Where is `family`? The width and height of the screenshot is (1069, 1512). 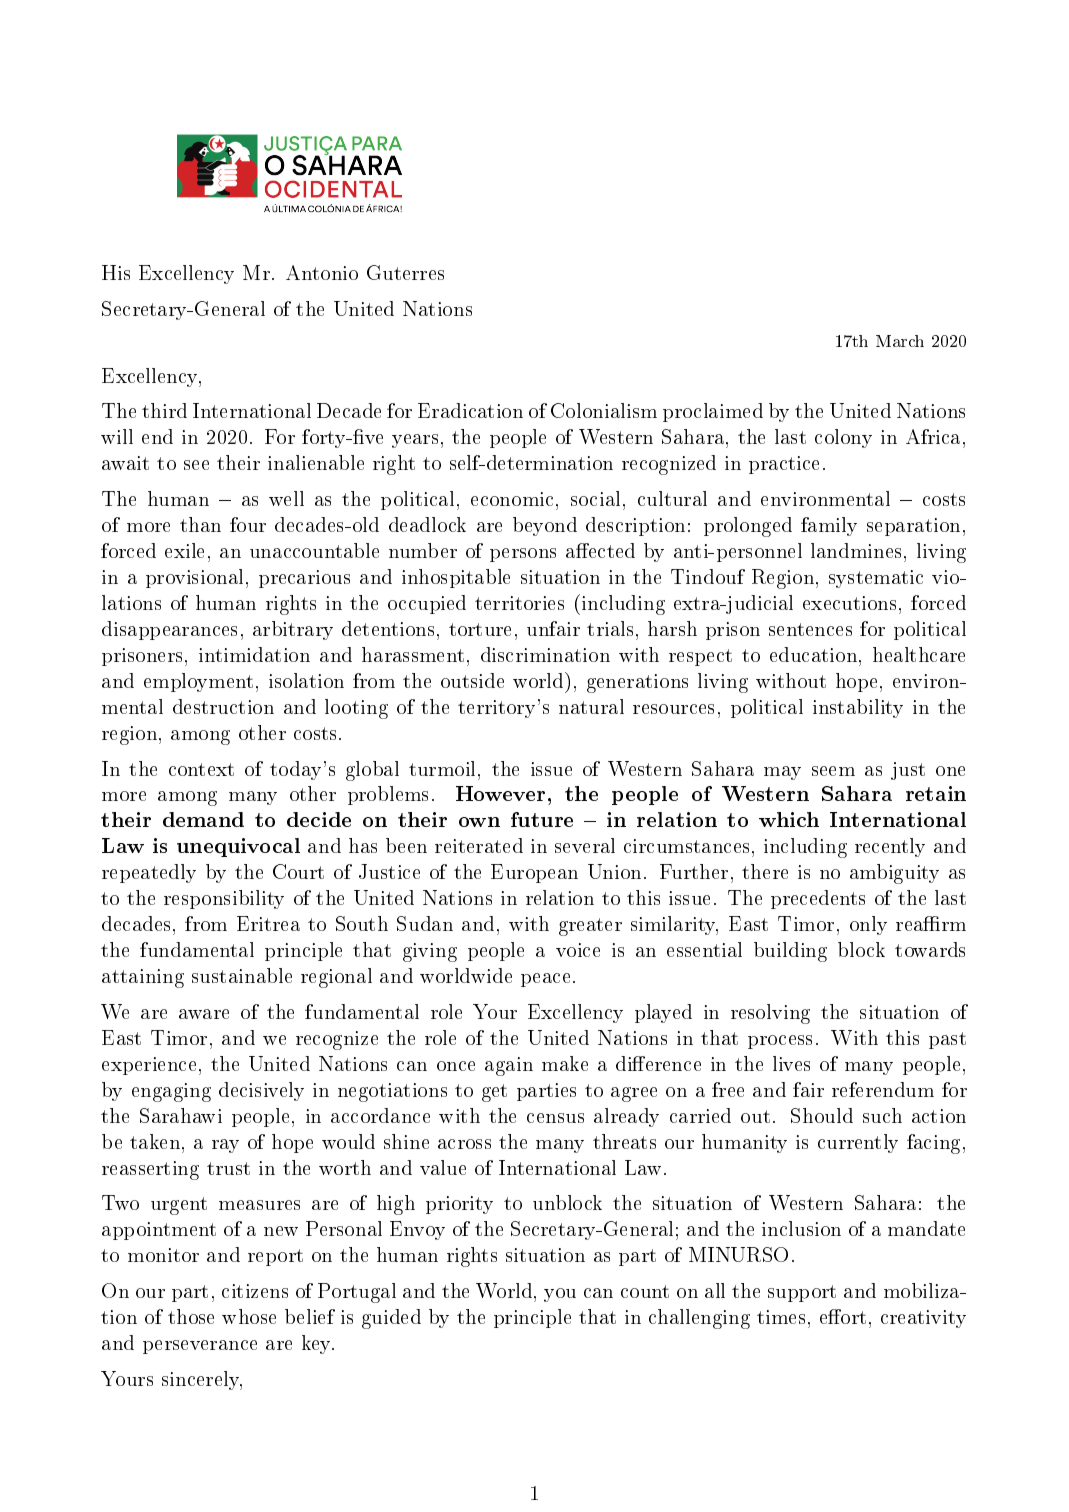 family is located at coordinates (829, 526).
